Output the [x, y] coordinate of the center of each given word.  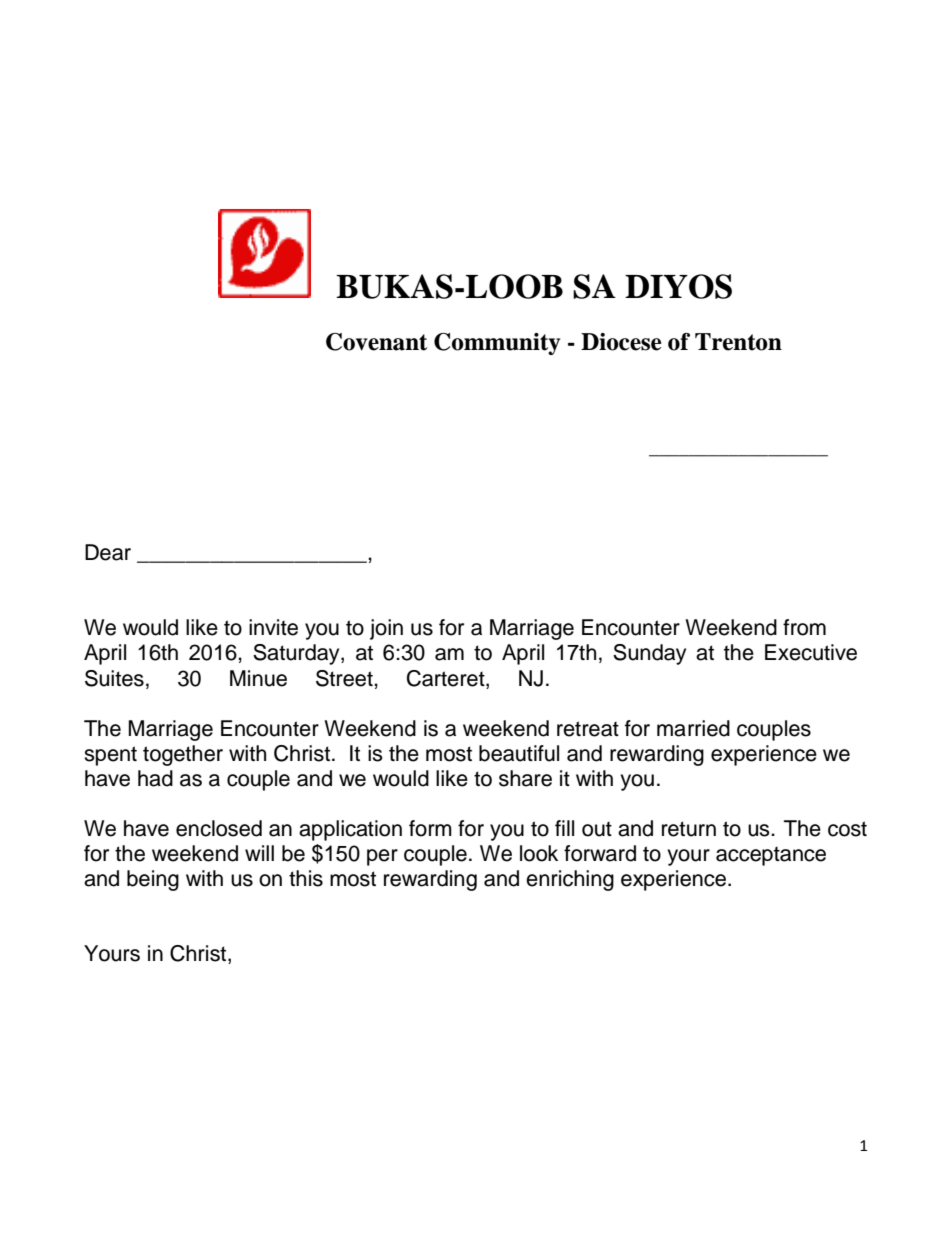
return [689, 829]
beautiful [519, 753]
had [155, 778]
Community [497, 344]
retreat [588, 729]
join [386, 629]
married [693, 728]
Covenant [376, 342]
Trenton [738, 342]
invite [273, 627]
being [153, 880]
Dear [108, 552]
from [804, 627]
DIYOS [678, 286]
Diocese [621, 342]
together [183, 755]
